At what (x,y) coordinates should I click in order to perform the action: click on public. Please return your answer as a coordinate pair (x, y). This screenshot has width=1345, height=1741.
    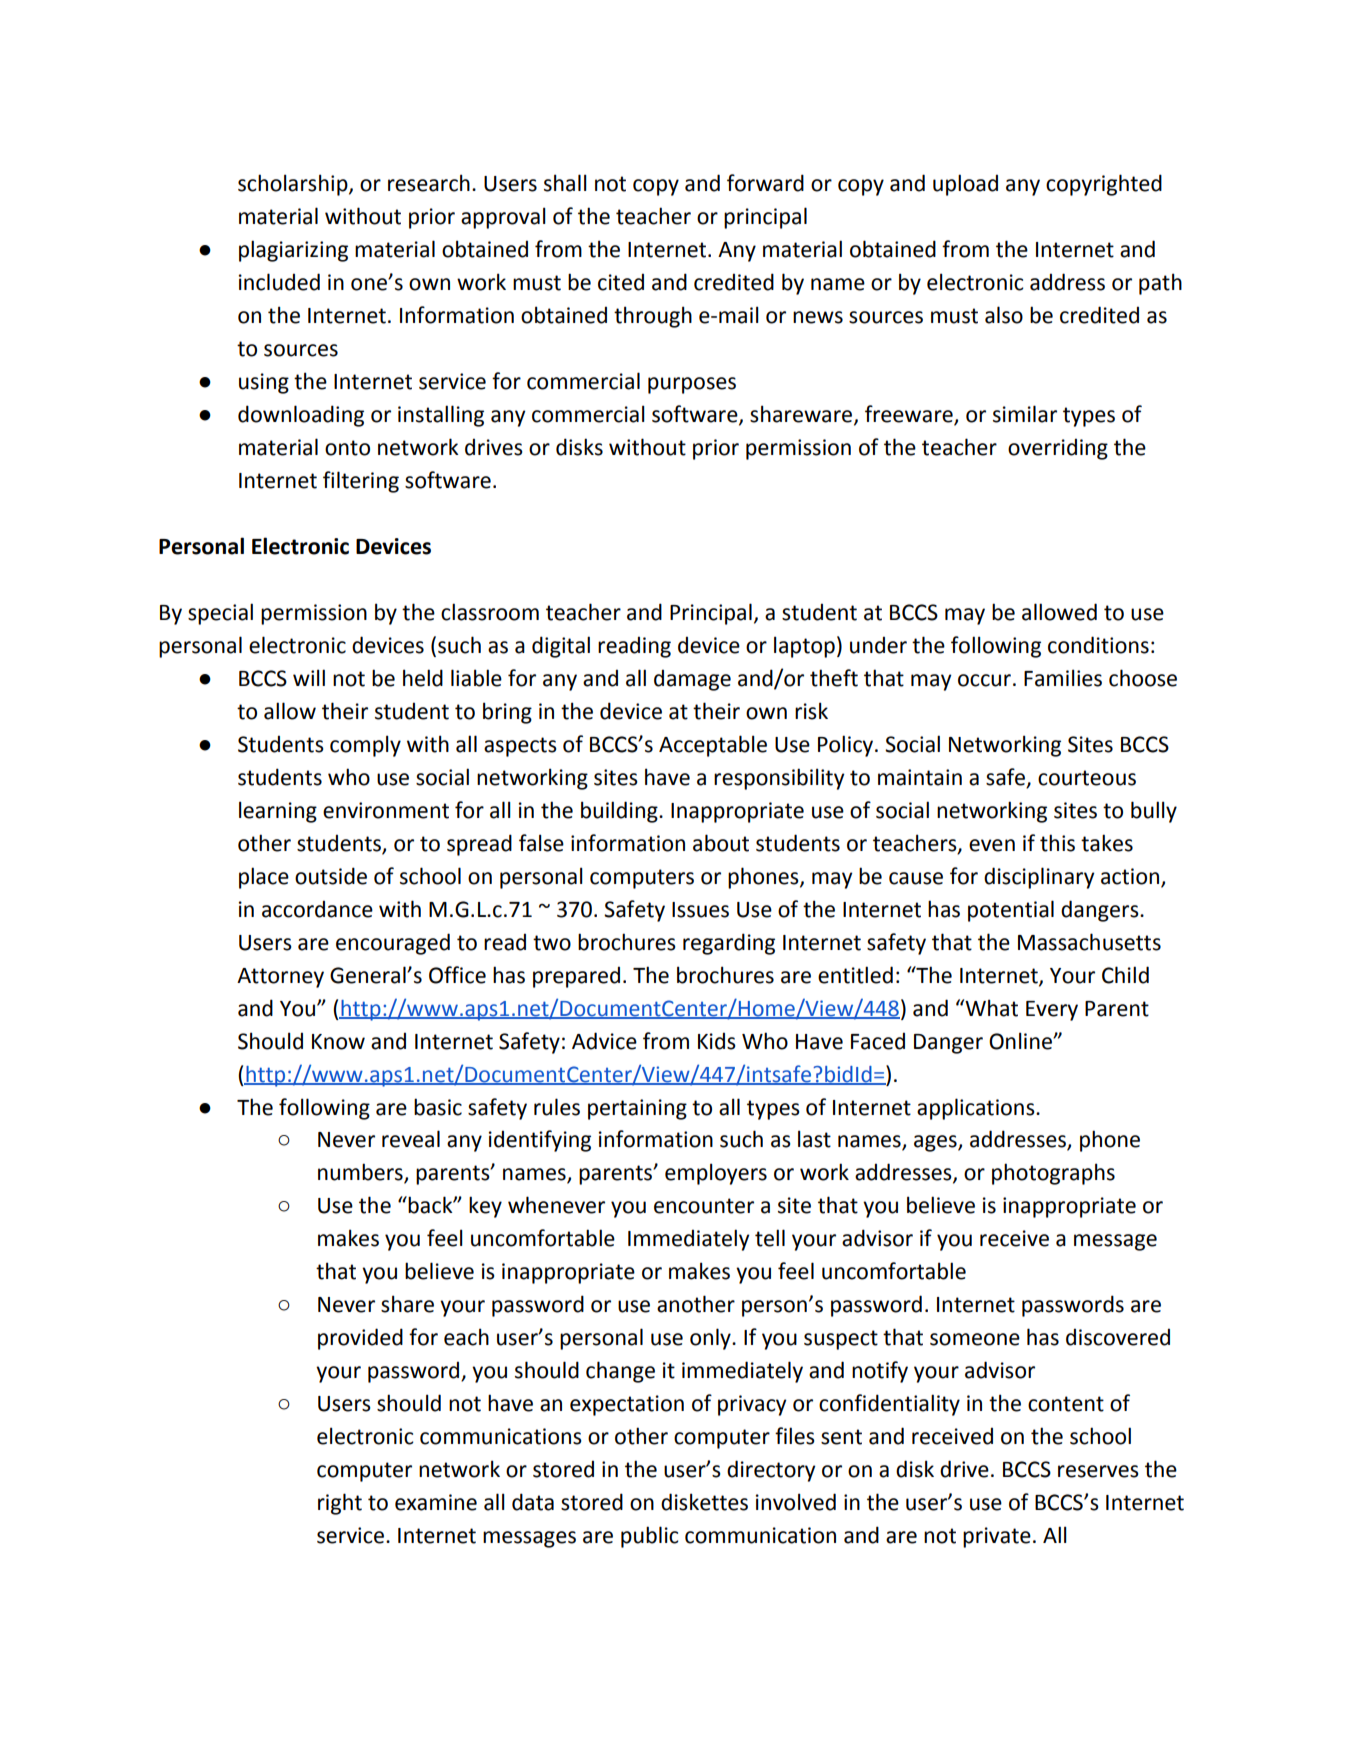
    Looking at the image, I should click on (650, 1537).
